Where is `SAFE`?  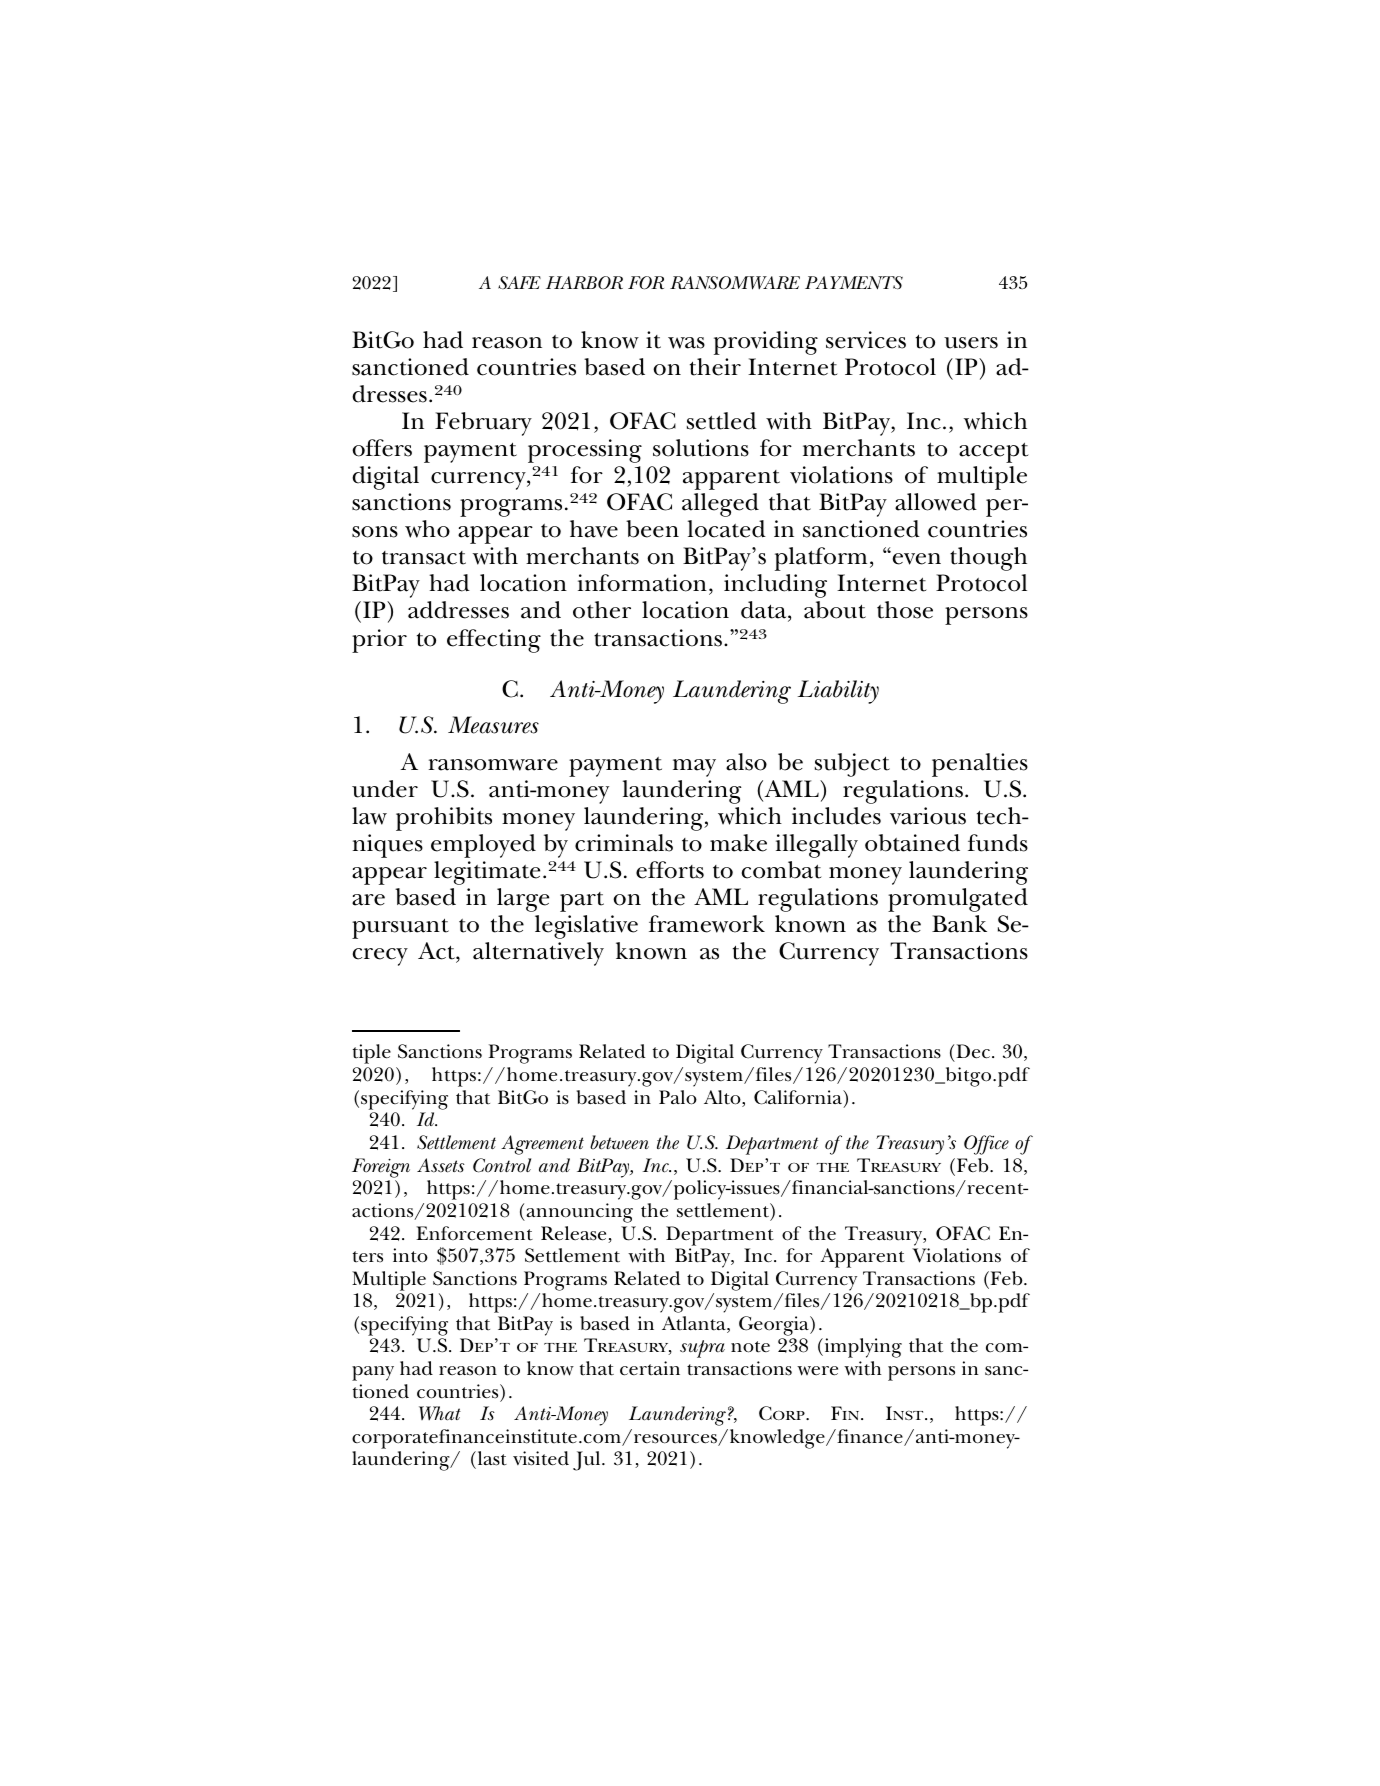 SAFE is located at coordinates (519, 282).
